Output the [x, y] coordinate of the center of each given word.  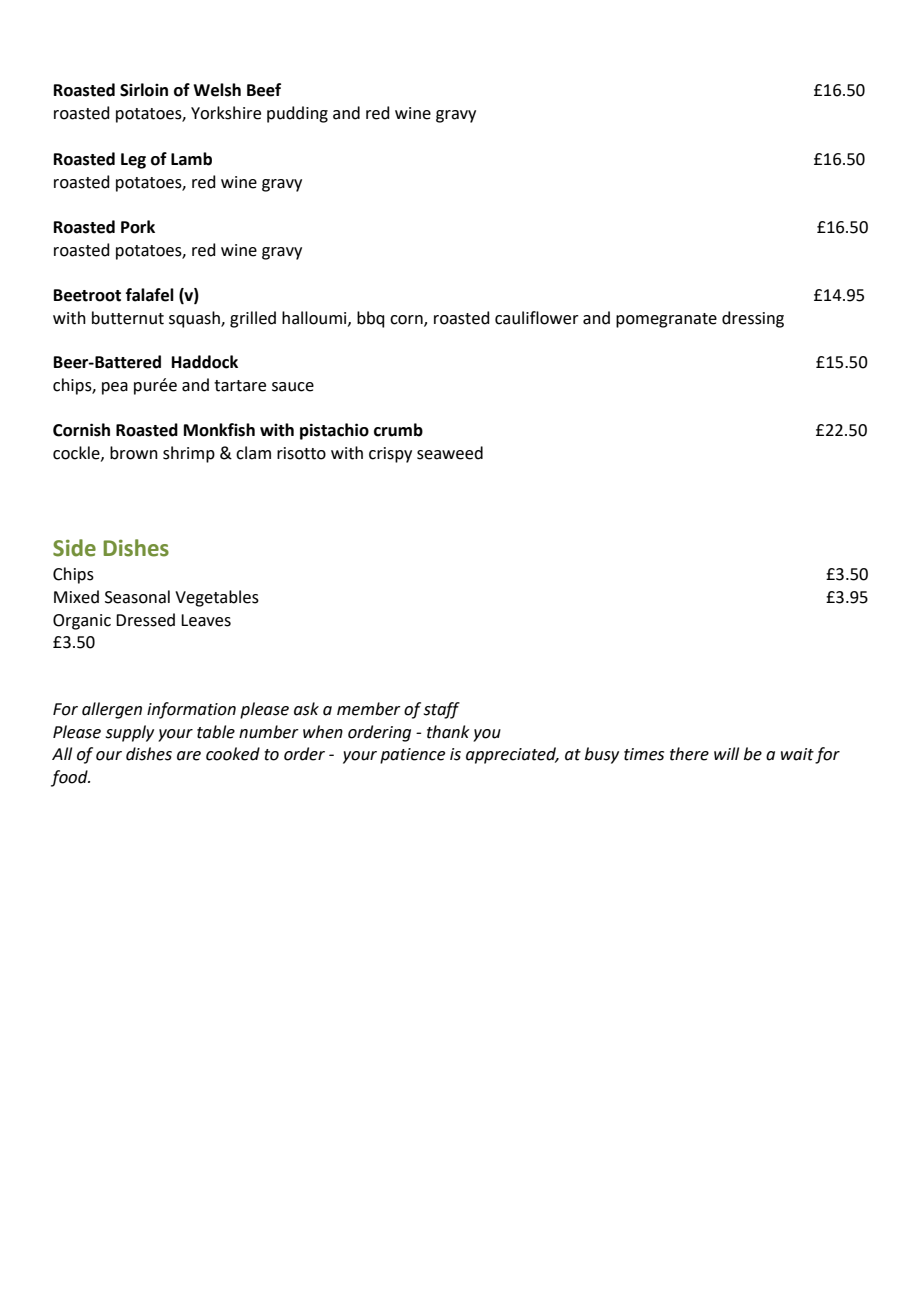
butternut [128, 318]
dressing [753, 319]
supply [129, 733]
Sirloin [144, 90]
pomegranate [666, 320]
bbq [371, 319]
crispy [390, 455]
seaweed [450, 453]
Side [74, 548]
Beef [264, 90]
